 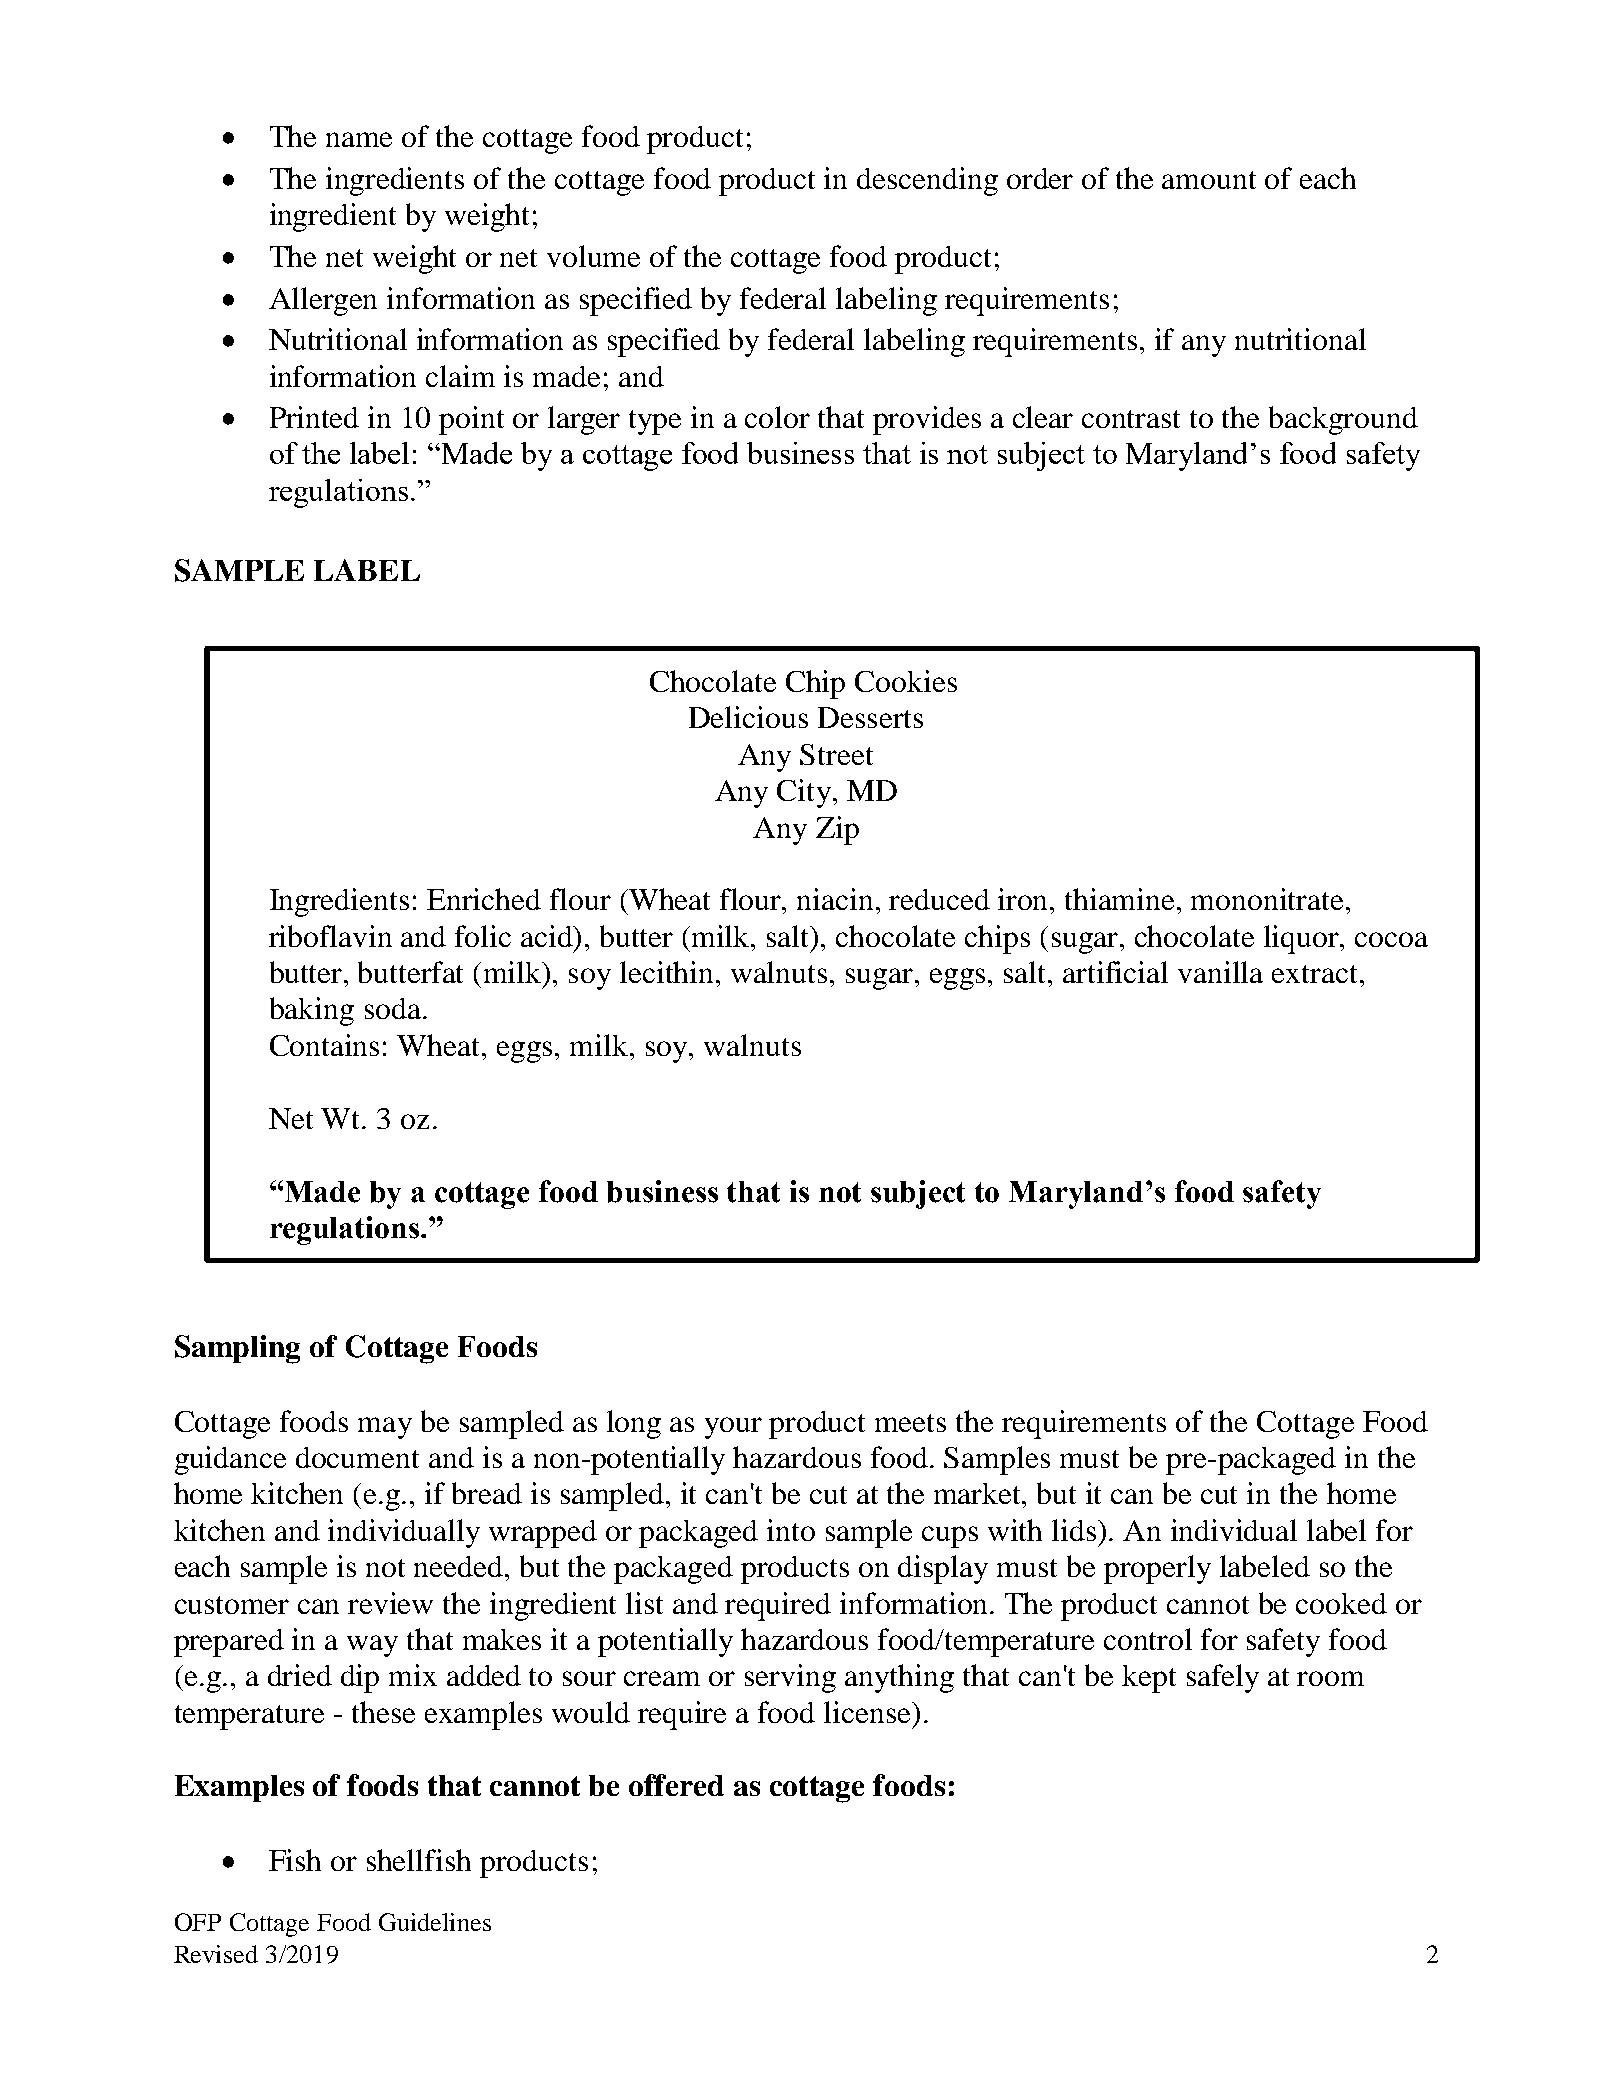 What do you see at coordinates (314, 417) in the document?
I see `Printed` at bounding box center [314, 417].
